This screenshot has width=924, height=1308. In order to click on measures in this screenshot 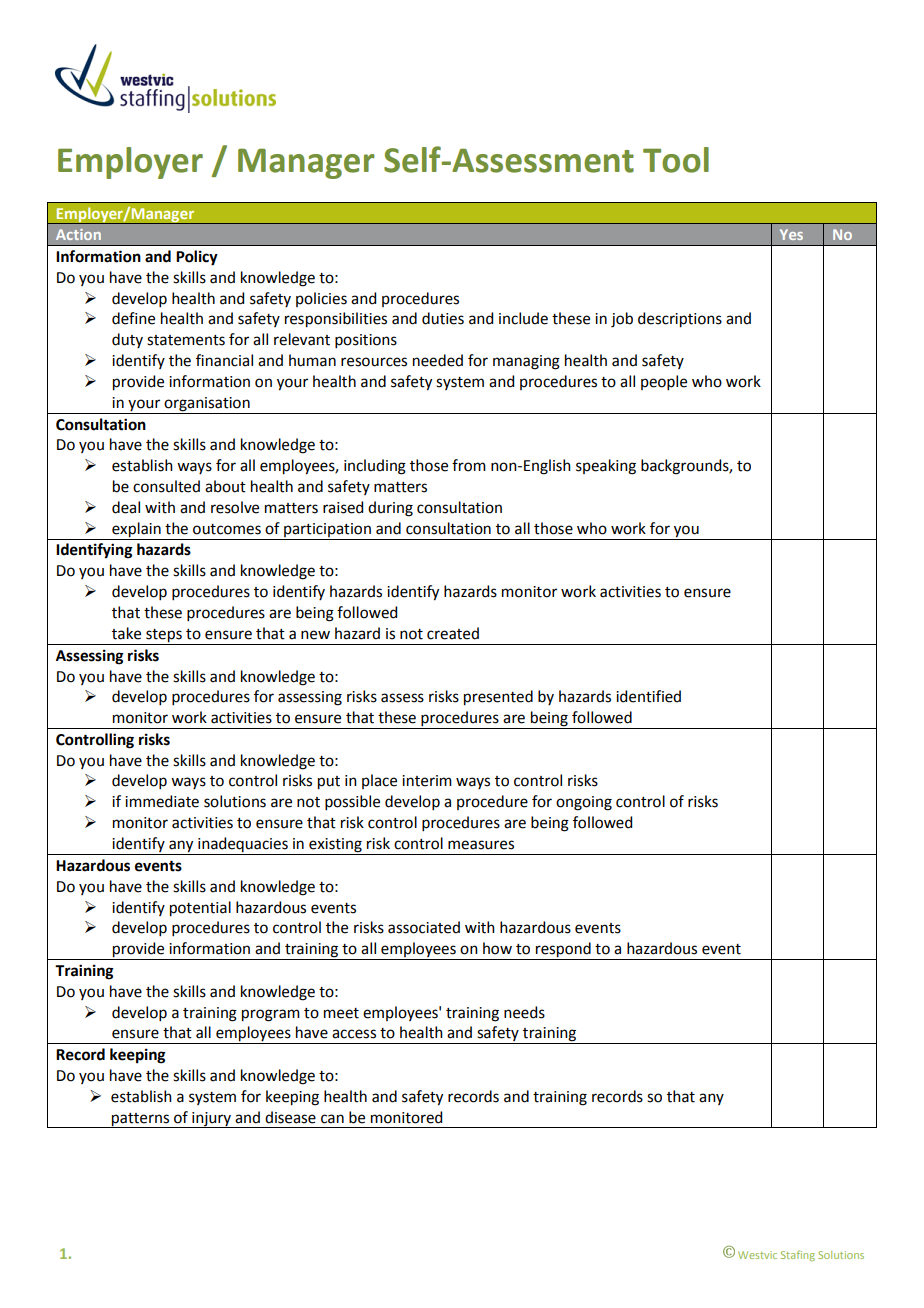, I will do `click(481, 845)`.
